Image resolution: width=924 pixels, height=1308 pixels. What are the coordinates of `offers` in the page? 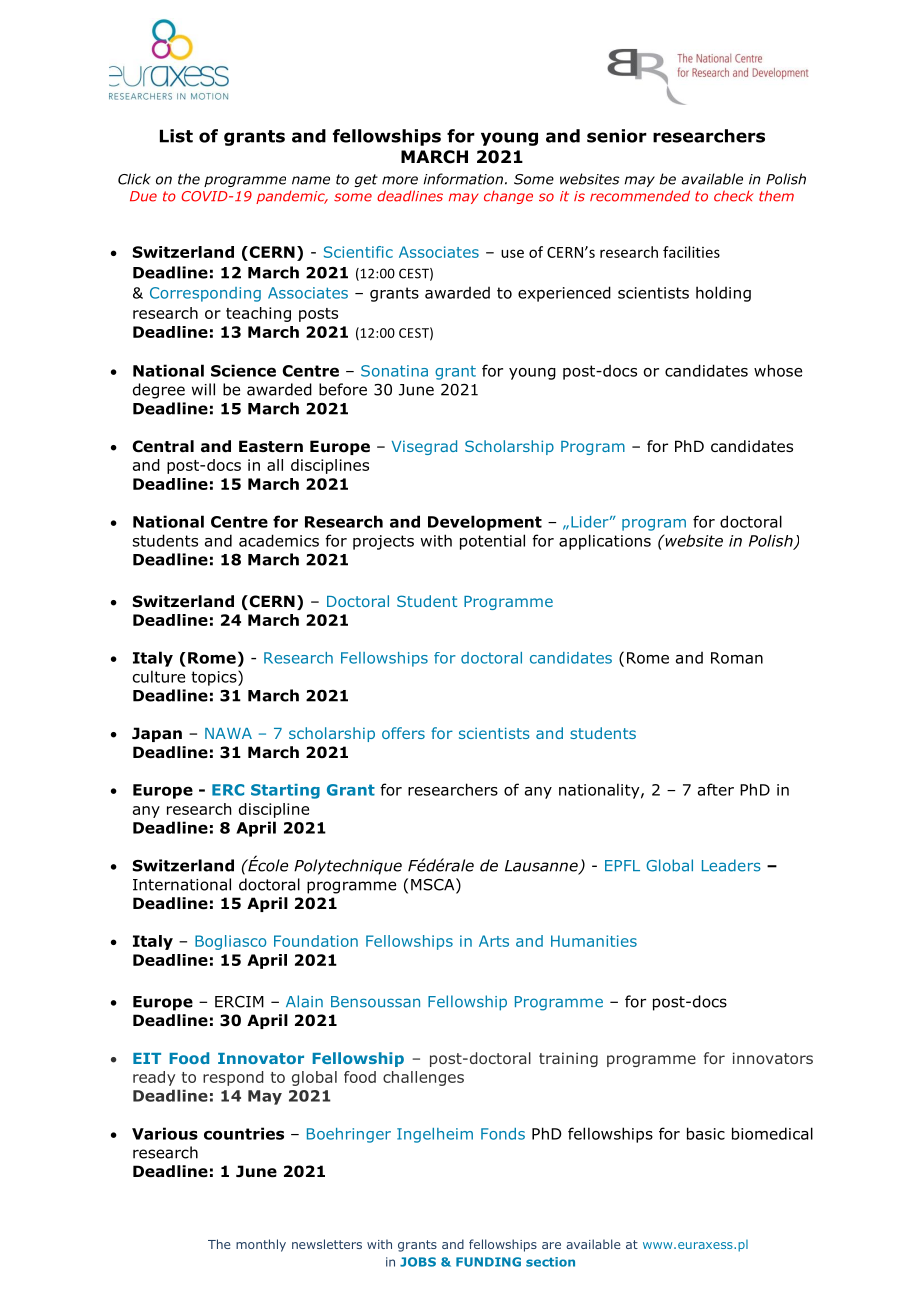 It's located at (403, 733).
